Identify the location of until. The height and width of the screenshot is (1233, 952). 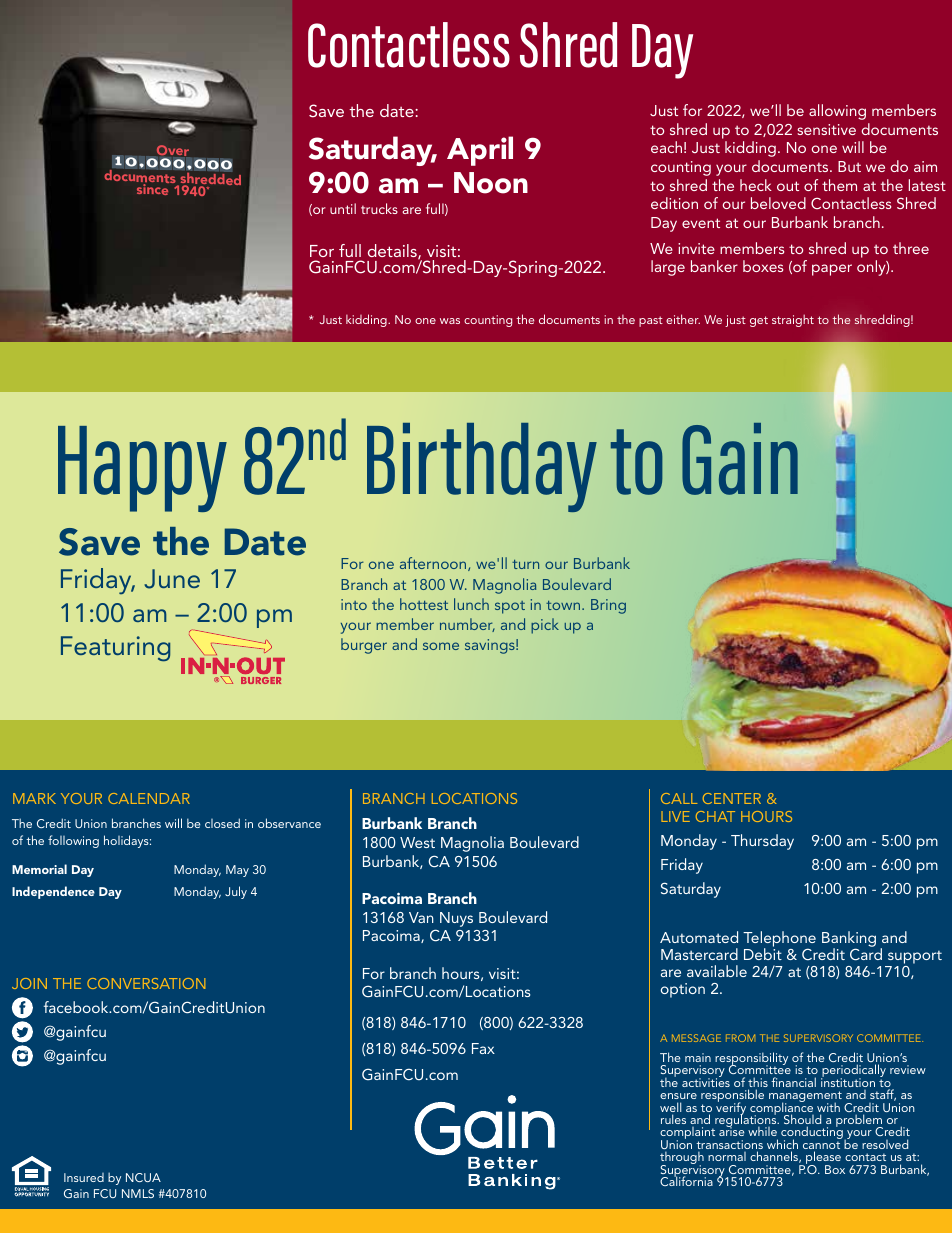
(343, 208).
